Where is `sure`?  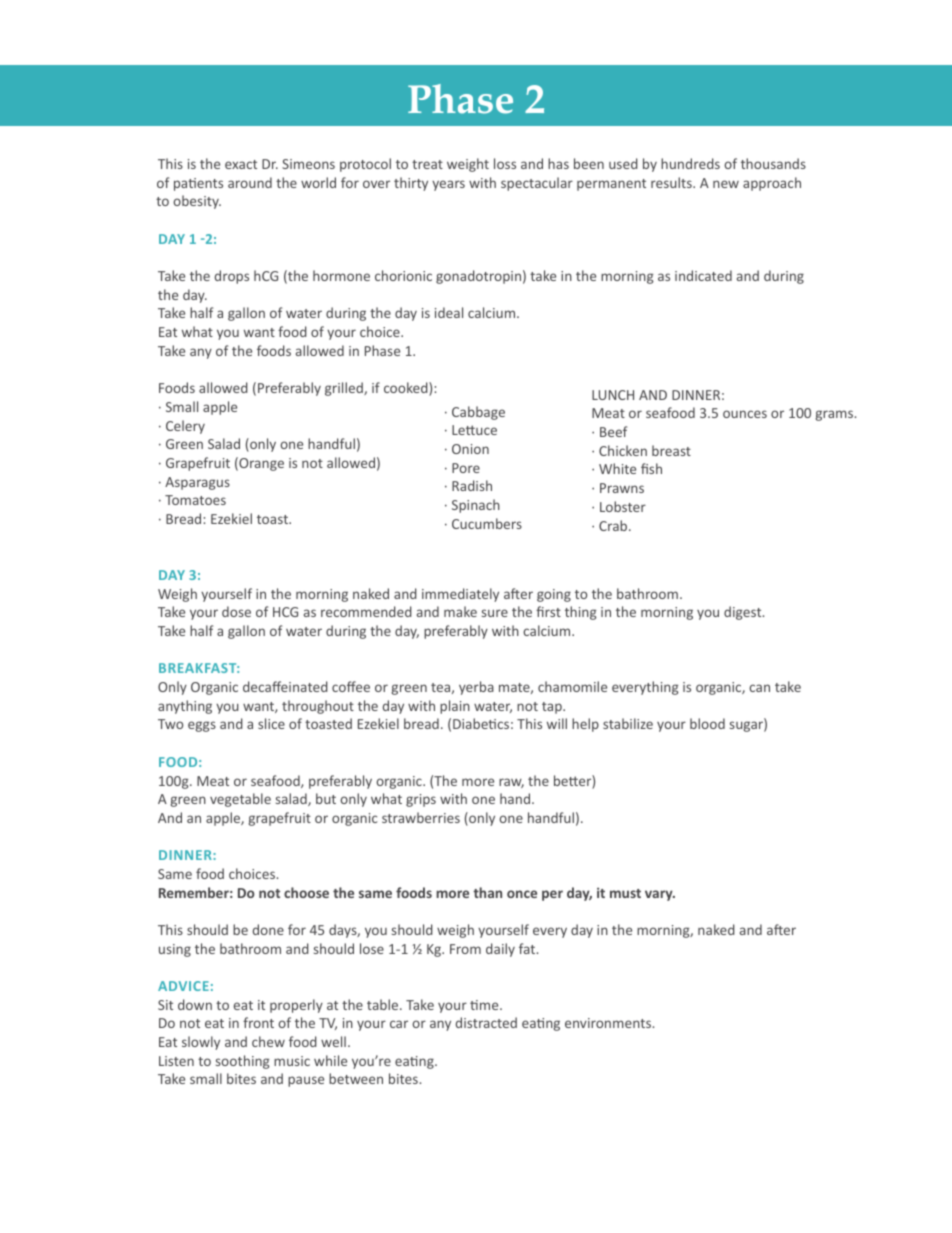 sure is located at coordinates (495, 613).
